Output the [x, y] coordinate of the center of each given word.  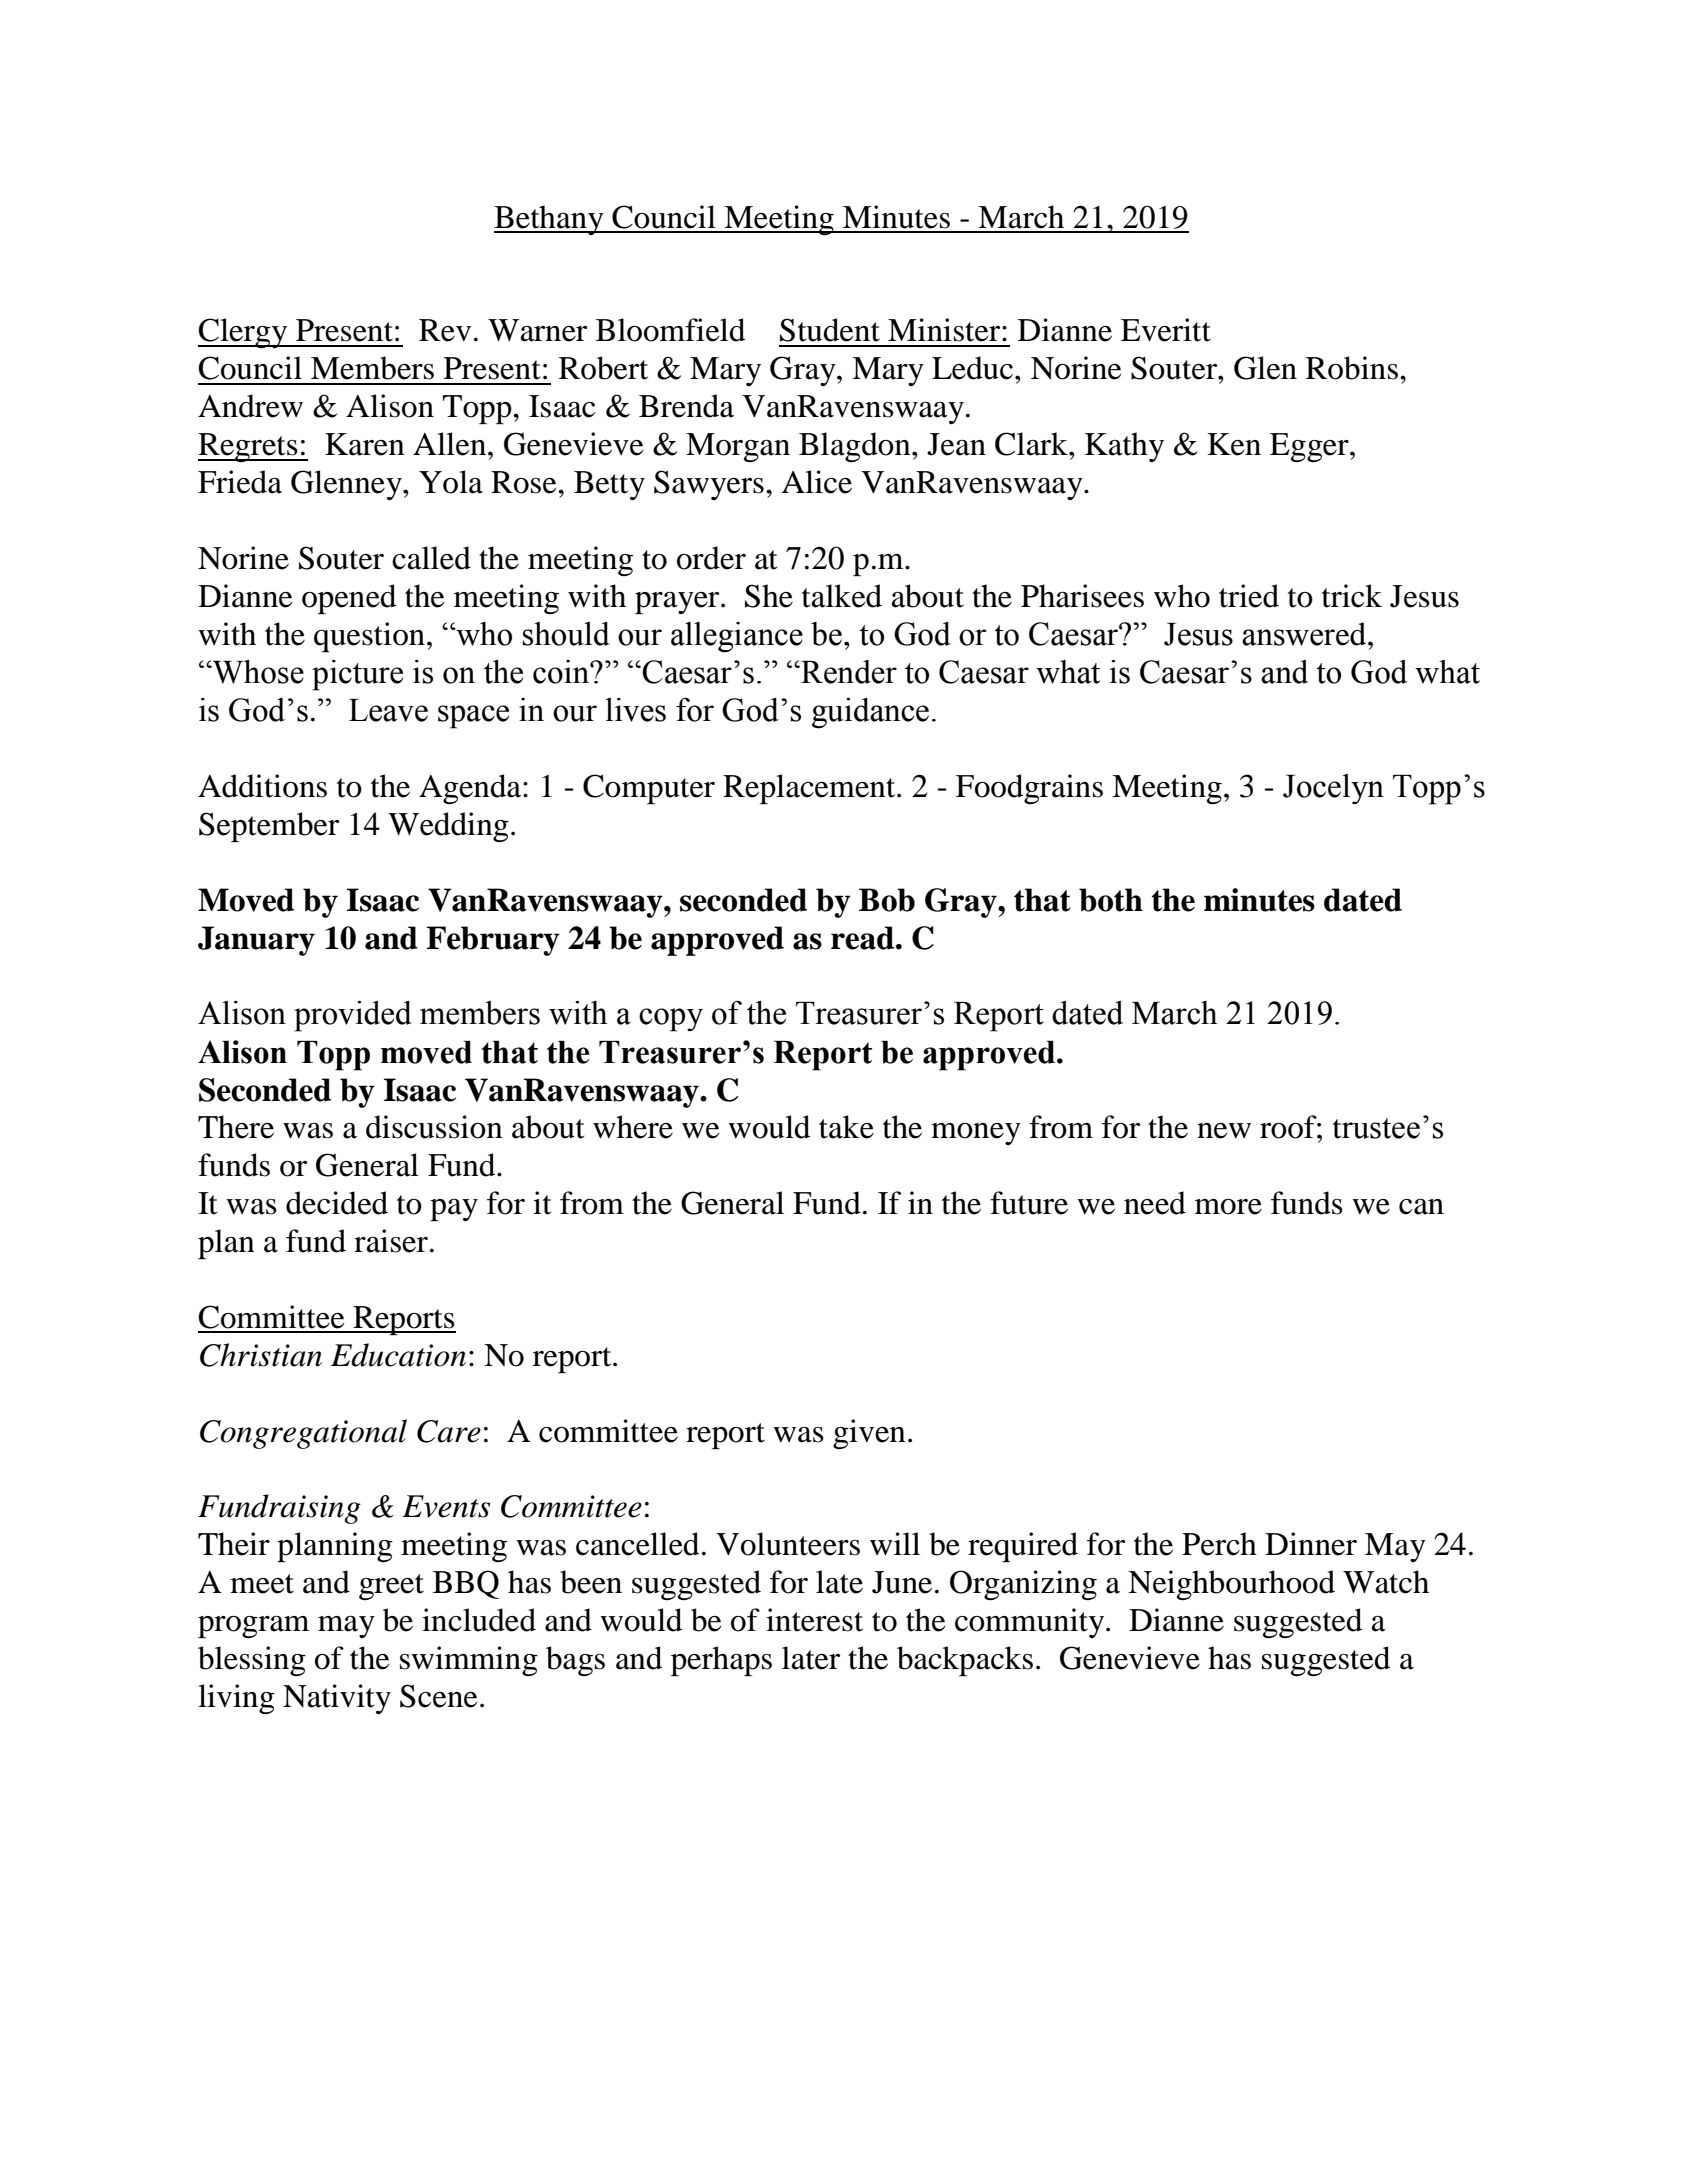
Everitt [1166, 330]
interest [814, 1620]
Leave [388, 710]
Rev [445, 330]
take [846, 1127]
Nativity [337, 1699]
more [1228, 1207]
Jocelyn [1333, 789]
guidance [870, 713]
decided [337, 1203]
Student [830, 330]
